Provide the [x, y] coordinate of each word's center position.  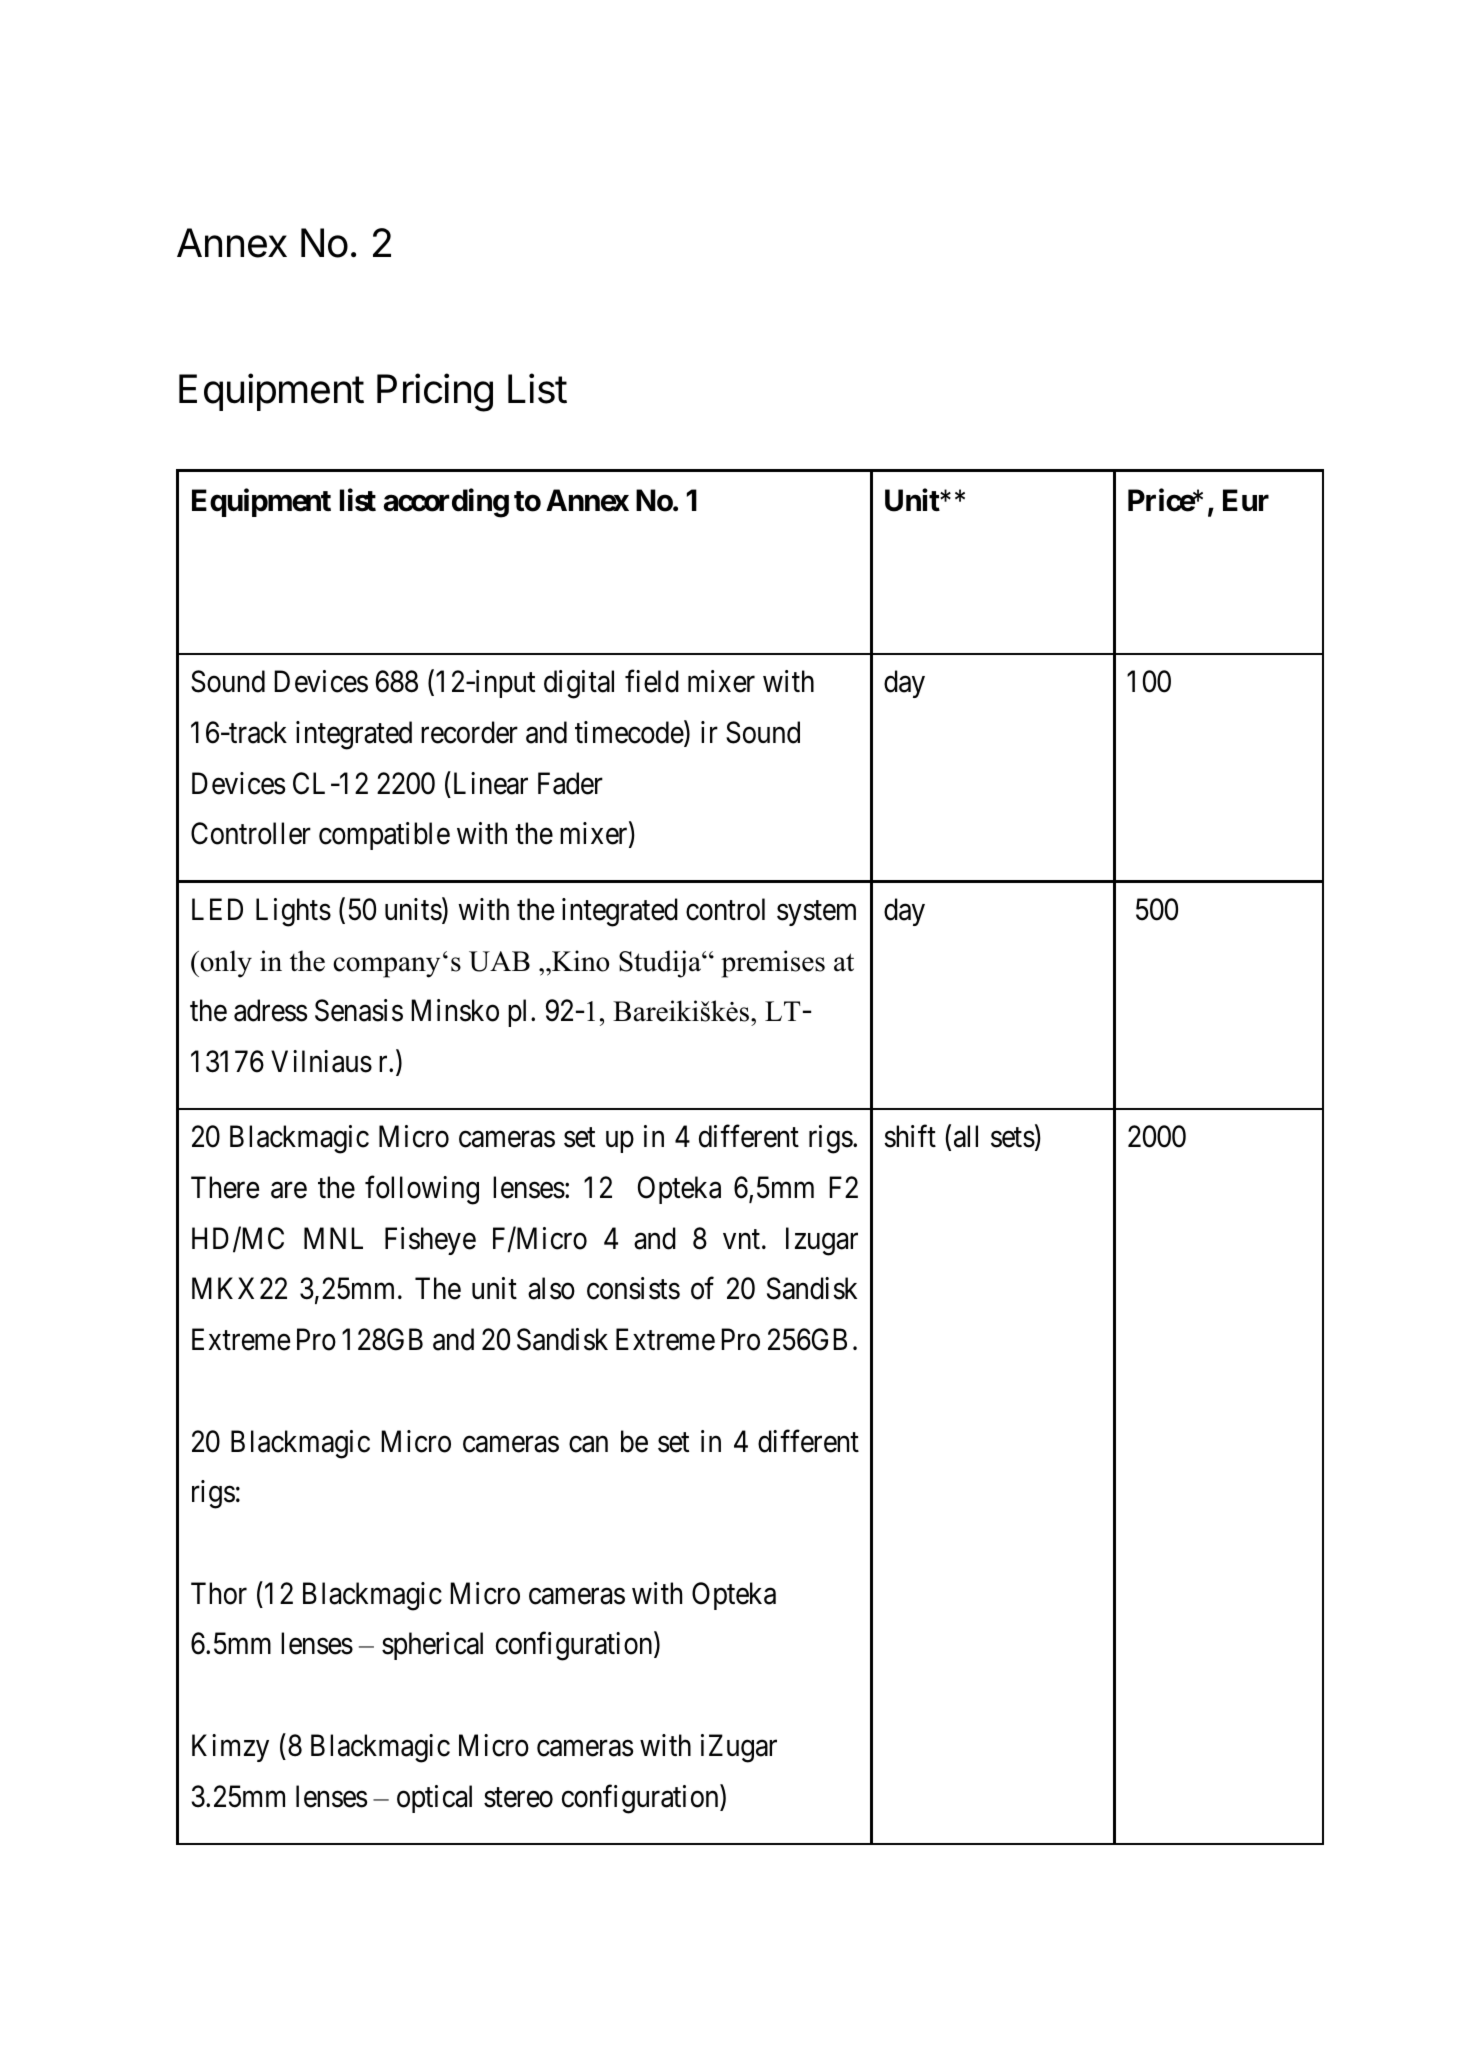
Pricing [435, 392]
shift [910, 1136]
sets [1013, 1138]
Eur [1246, 500]
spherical [432, 1646]
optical [434, 1799]
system [816, 913]
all [966, 1136]
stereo [518, 1798]
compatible [384, 836]
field [652, 681]
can [588, 1444]
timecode [630, 733]
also [551, 1288]
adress [270, 1010]
